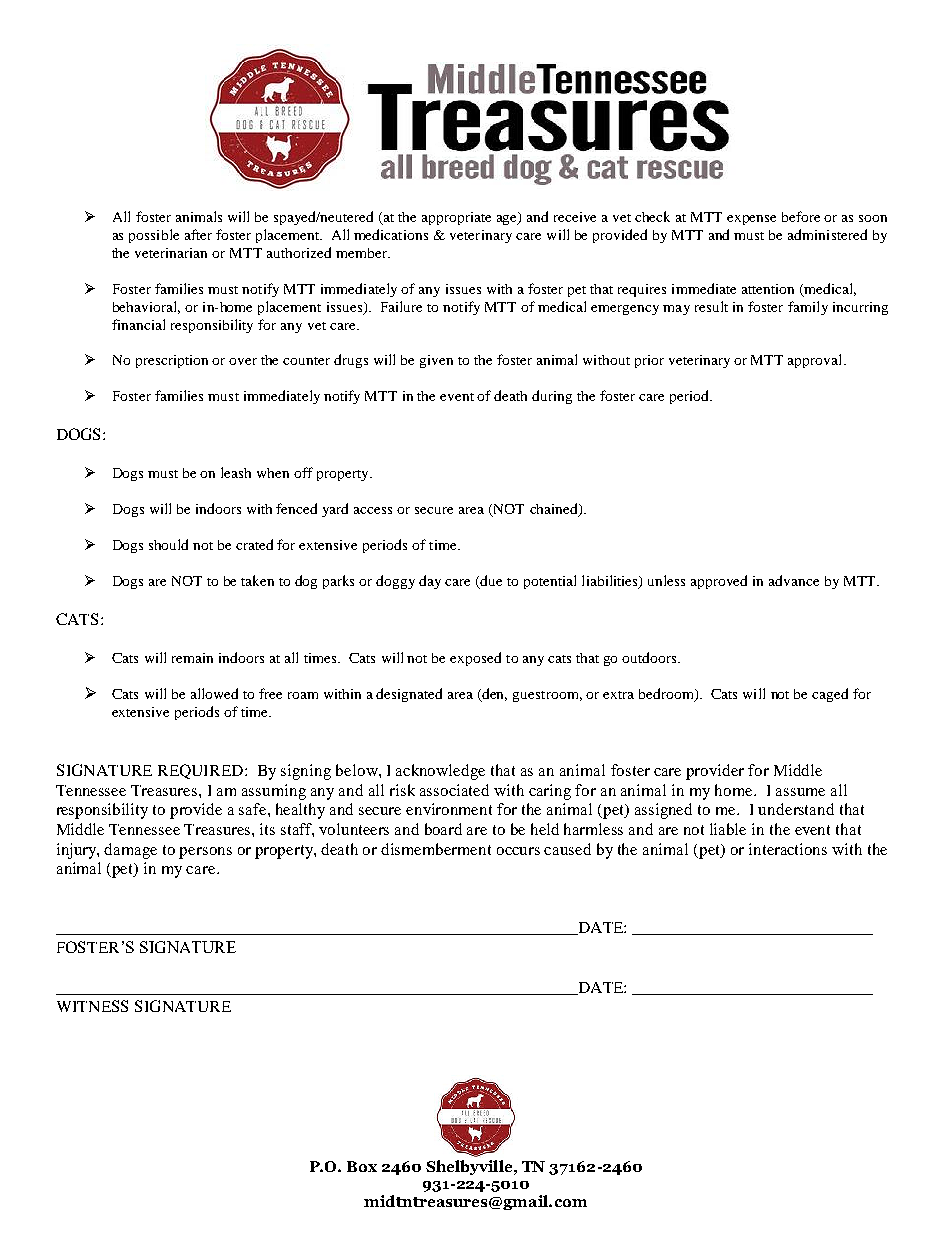 The width and height of the screenshot is (952, 1233). Describe the element at coordinates (788, 849) in the screenshot. I see `interactions` at that location.
